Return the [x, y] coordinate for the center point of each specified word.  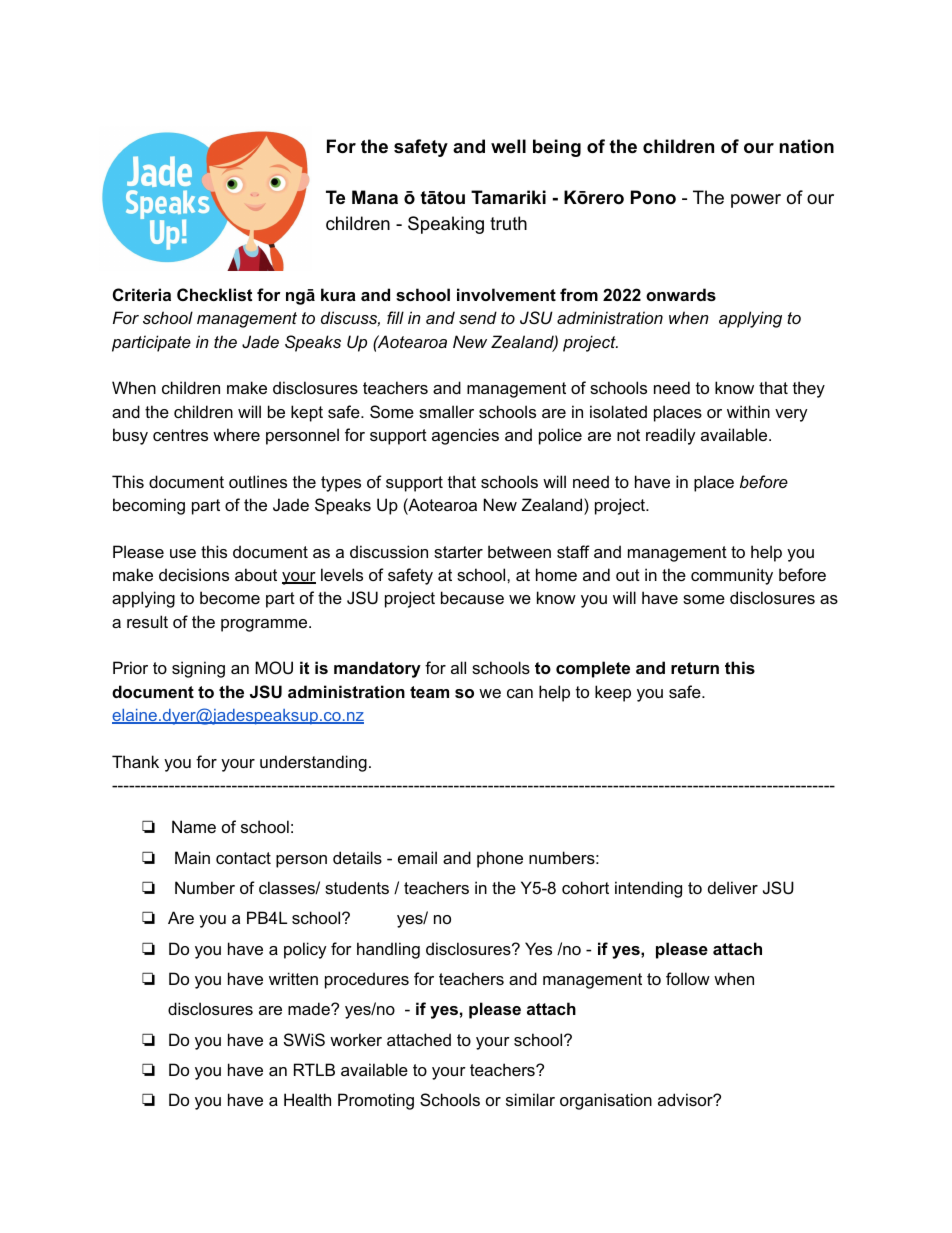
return [695, 668]
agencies [465, 436]
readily [671, 436]
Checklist [214, 294]
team [429, 692]
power [756, 201]
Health [307, 1099]
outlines [258, 481]
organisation [606, 1101]
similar [530, 1099]
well [508, 146]
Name [194, 826]
